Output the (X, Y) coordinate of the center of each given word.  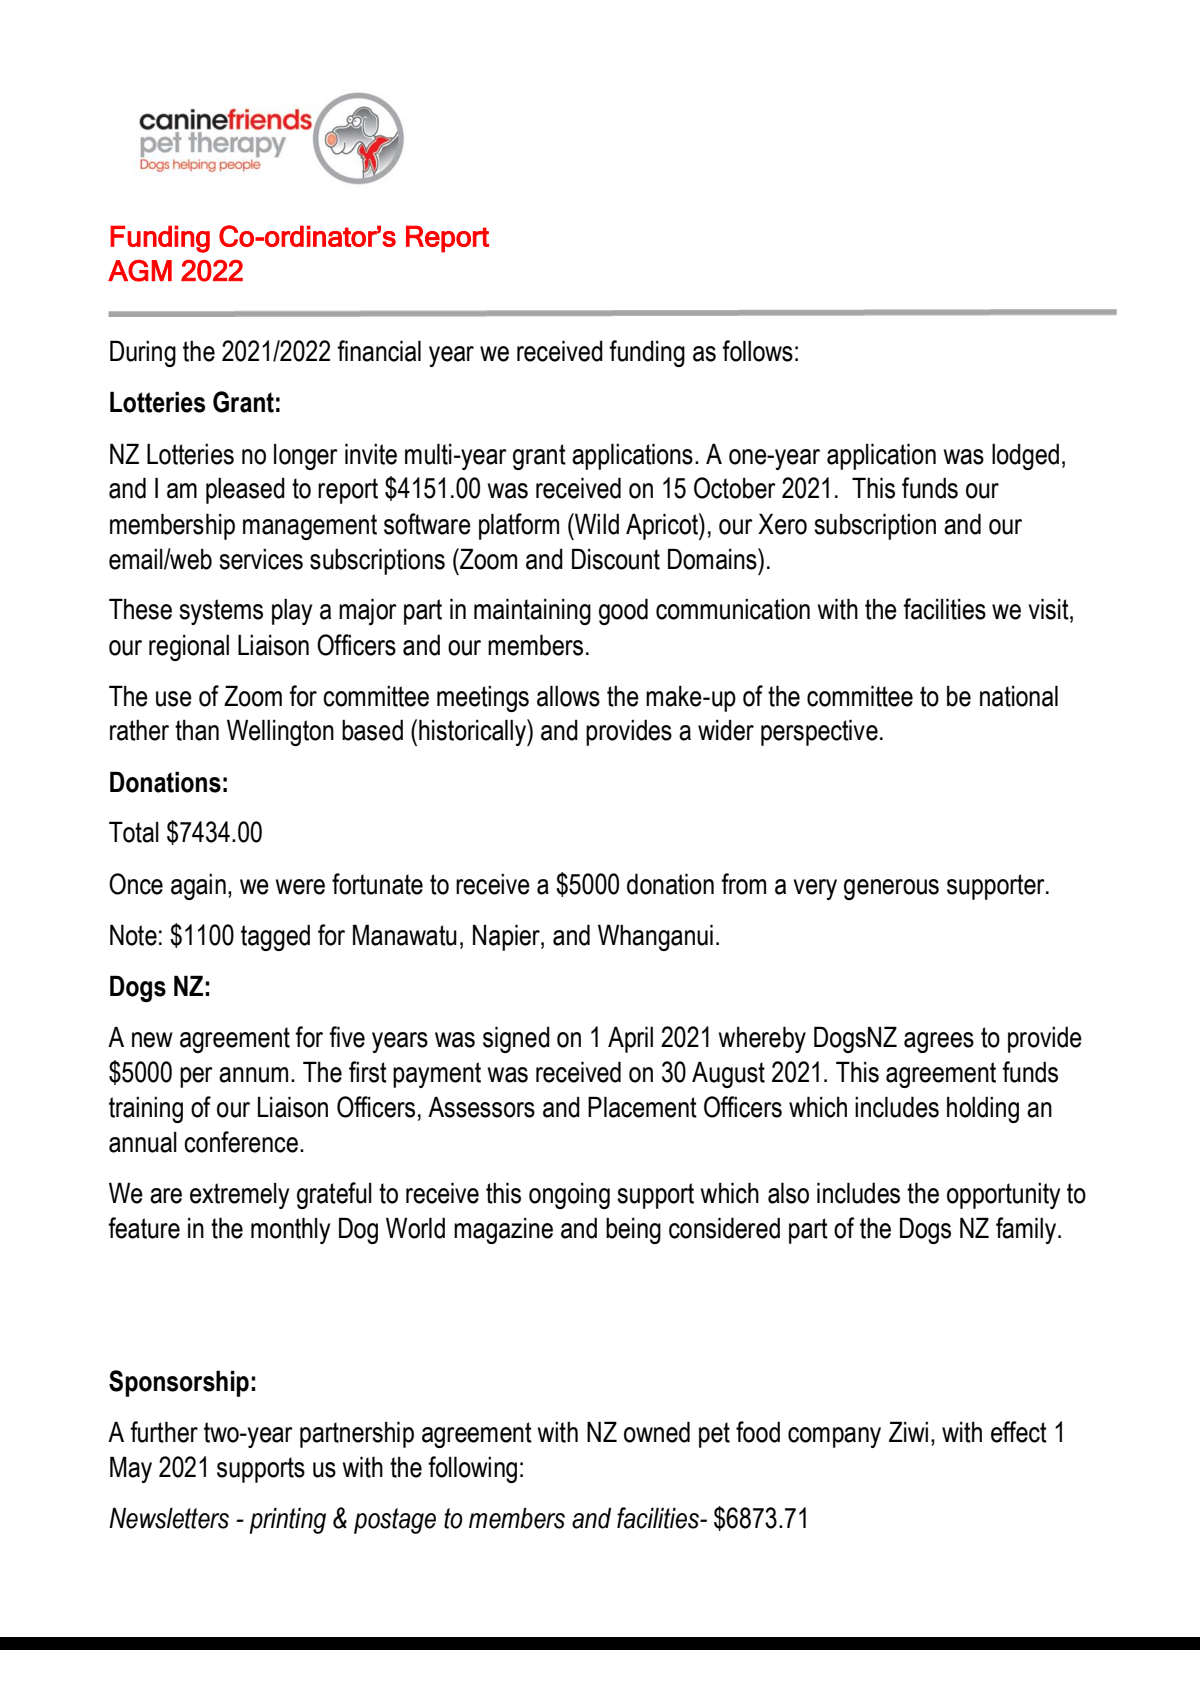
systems (221, 612)
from (743, 884)
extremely (239, 1196)
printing (287, 1520)
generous (891, 889)
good (623, 611)
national (1019, 696)
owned (657, 1432)
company (834, 1437)
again (198, 887)
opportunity (1003, 1196)
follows (757, 351)
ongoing (569, 1196)
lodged (1025, 456)
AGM (140, 271)
